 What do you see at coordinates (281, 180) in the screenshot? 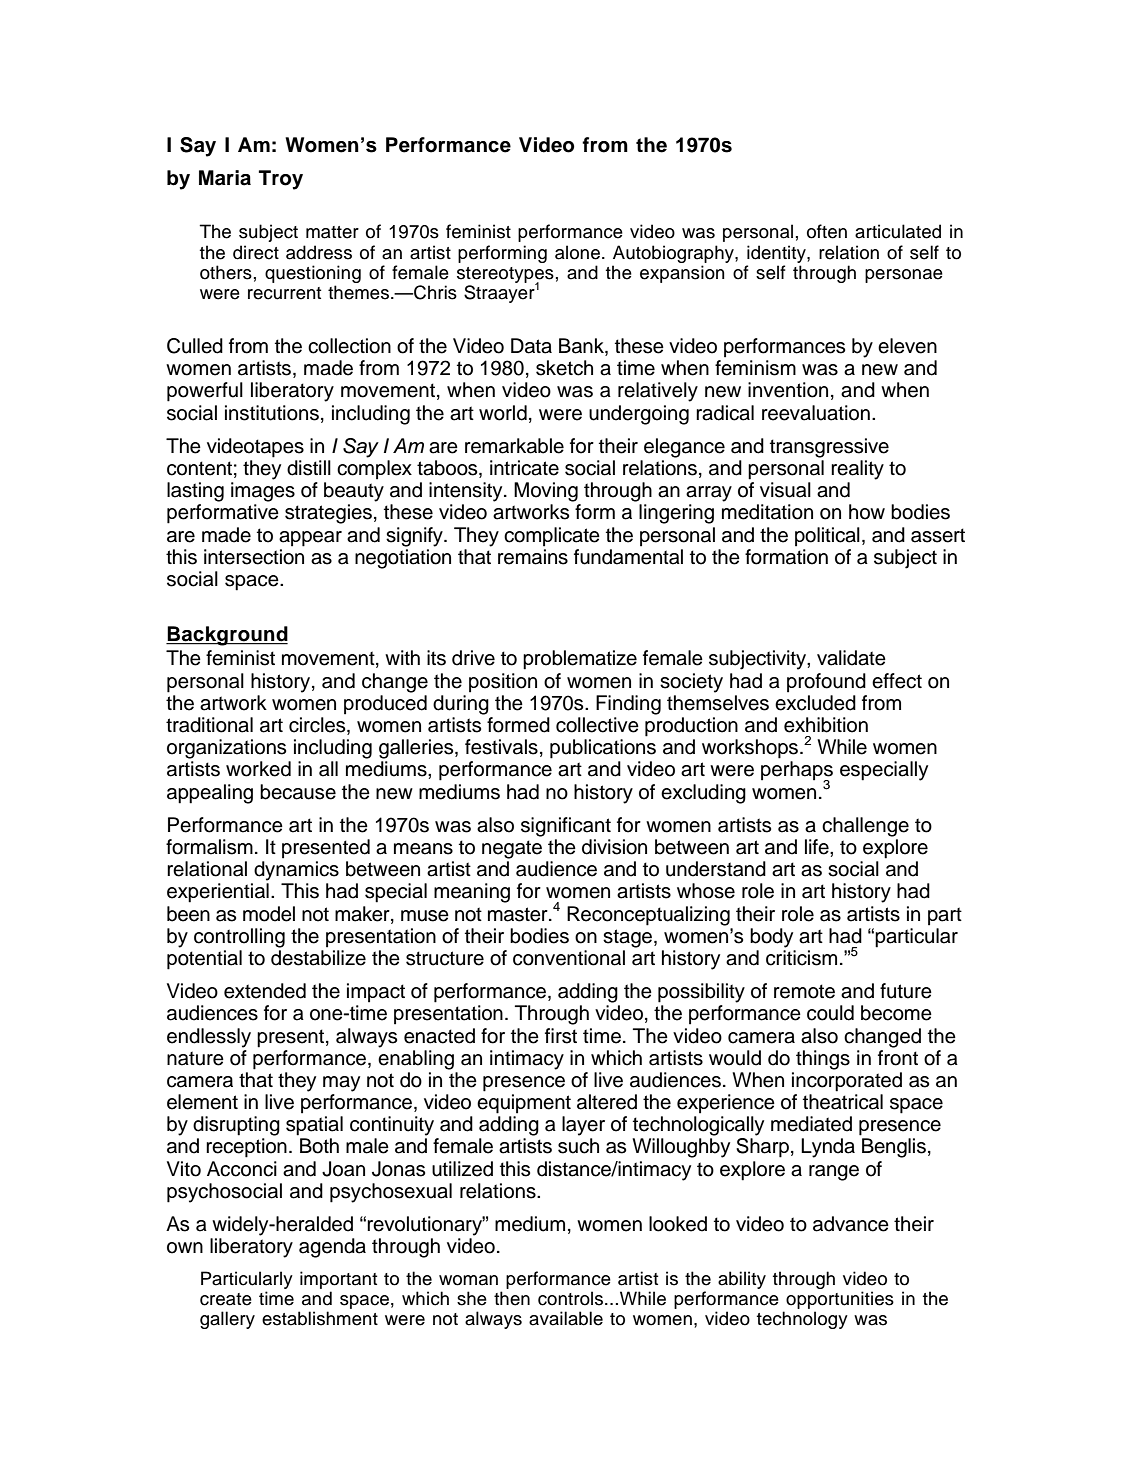
I see `Troy` at bounding box center [281, 180].
